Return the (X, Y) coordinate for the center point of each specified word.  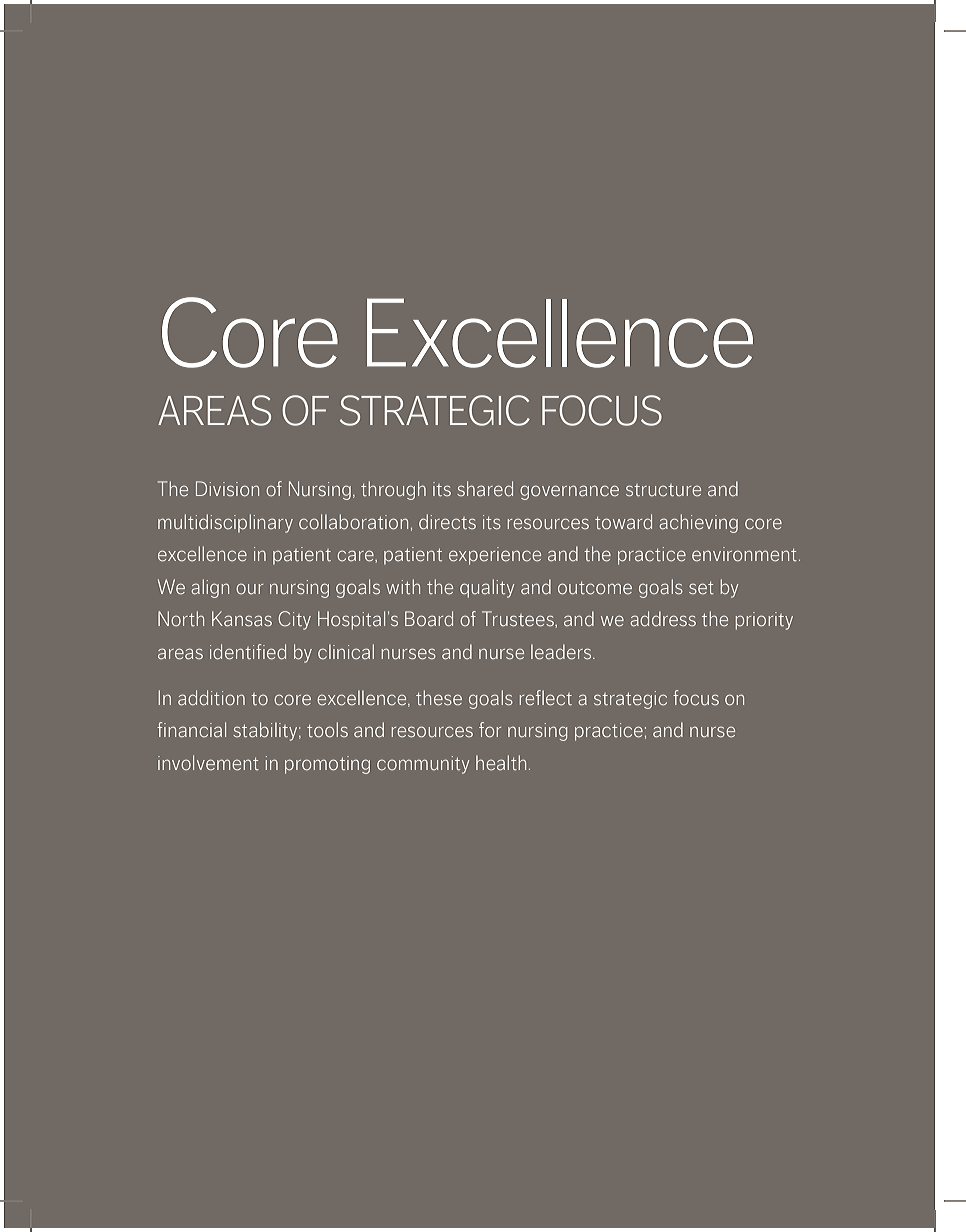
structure (663, 490)
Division (227, 488)
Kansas (242, 618)
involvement (208, 762)
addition (211, 697)
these (439, 698)
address (663, 618)
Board (429, 618)
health (501, 762)
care (356, 556)
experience (495, 556)
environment (744, 554)
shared (485, 489)
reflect (546, 698)
